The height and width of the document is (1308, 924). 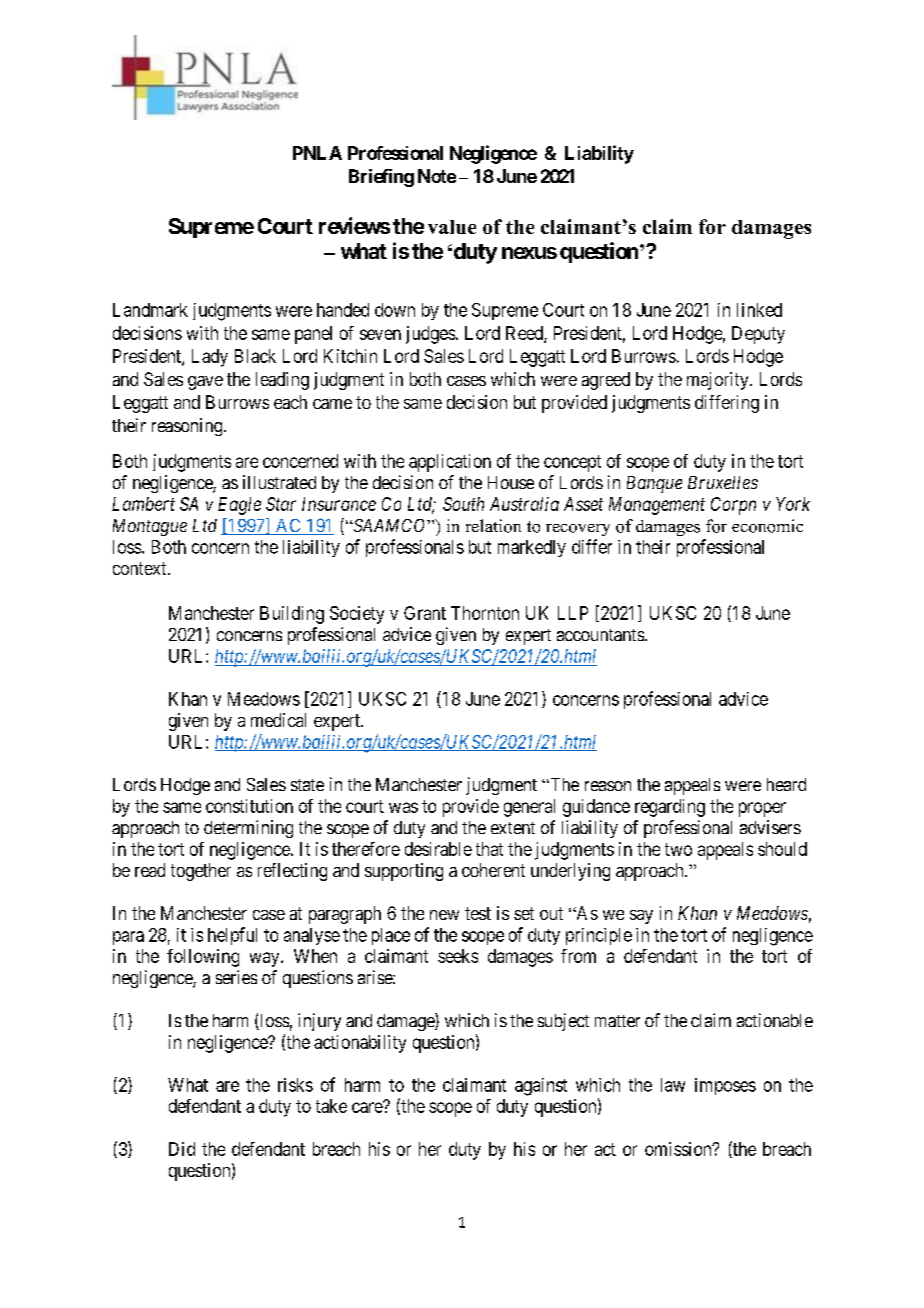 I want to click on Landmark, so click(x=150, y=310).
